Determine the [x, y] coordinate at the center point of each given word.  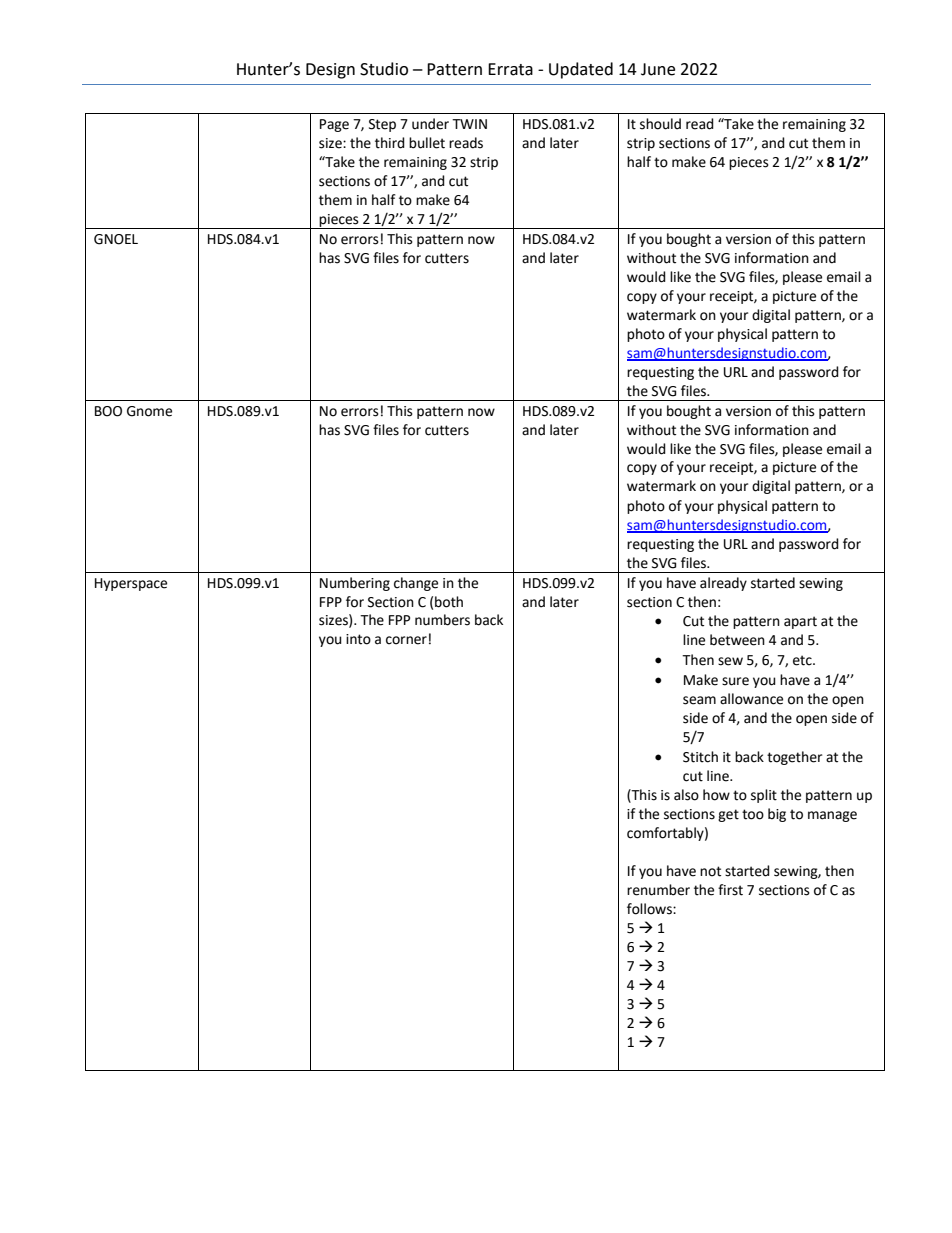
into [358, 639]
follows [650, 909]
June [658, 69]
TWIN [469, 124]
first [730, 890]
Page [334, 125]
